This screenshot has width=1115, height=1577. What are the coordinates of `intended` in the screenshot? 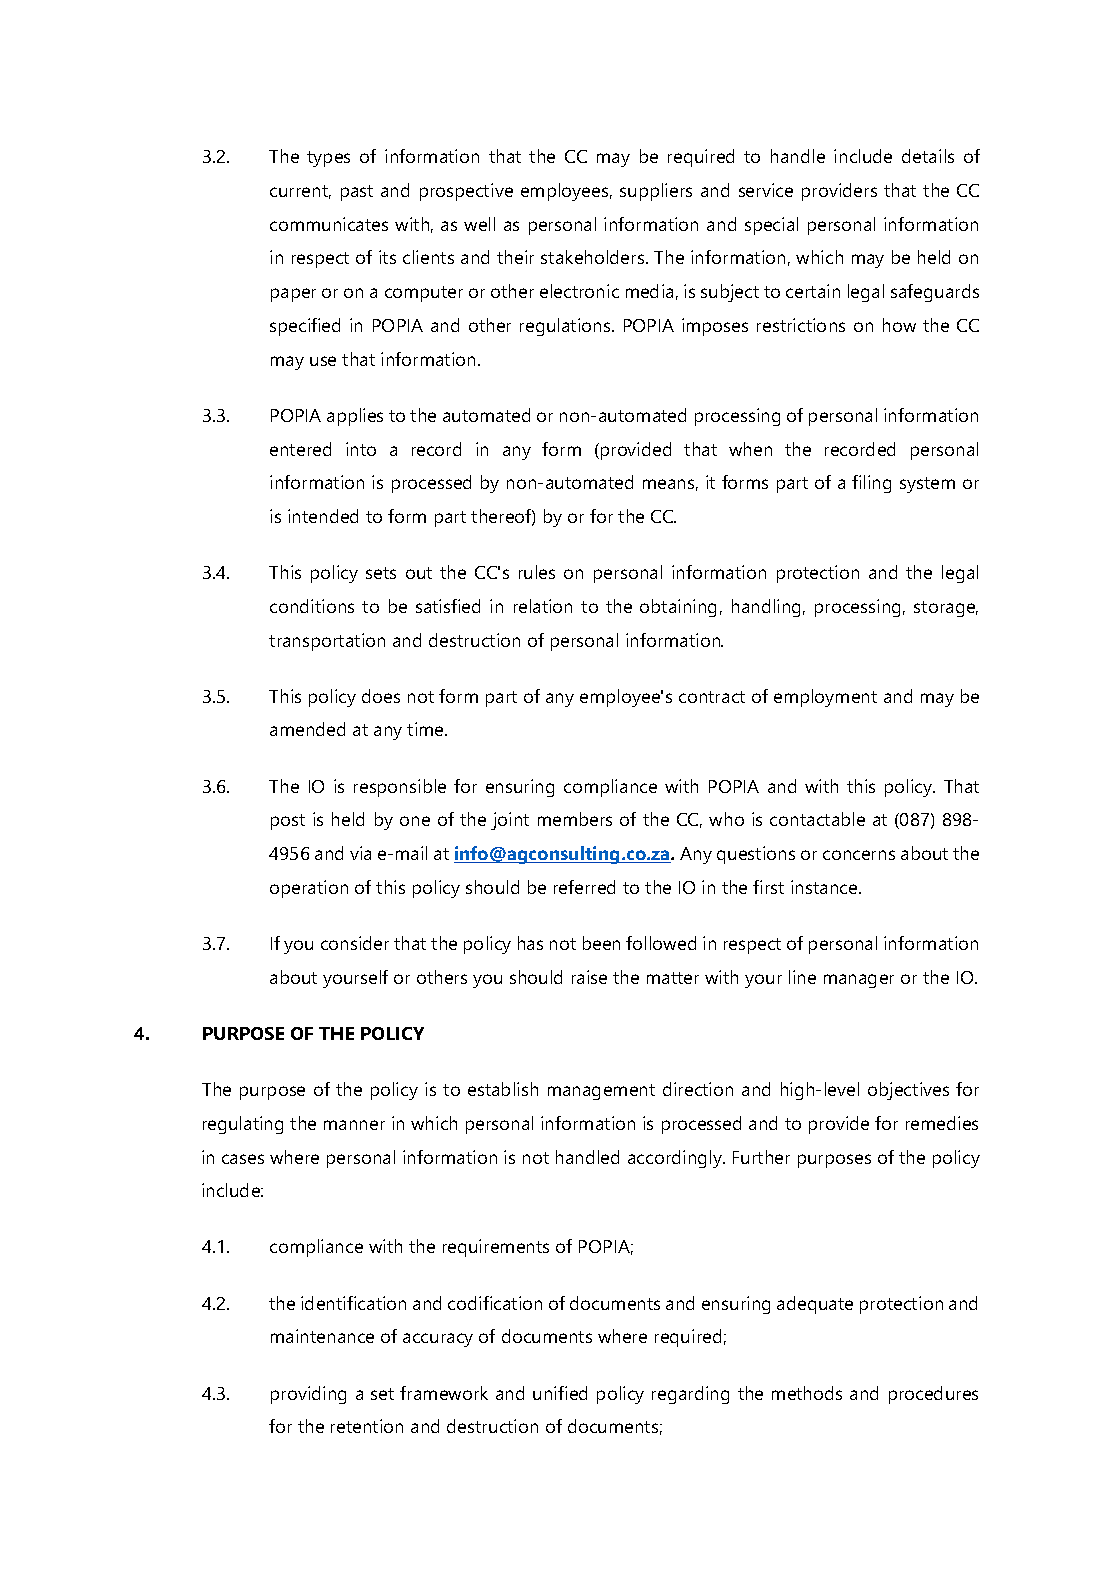 It's located at (323, 516).
